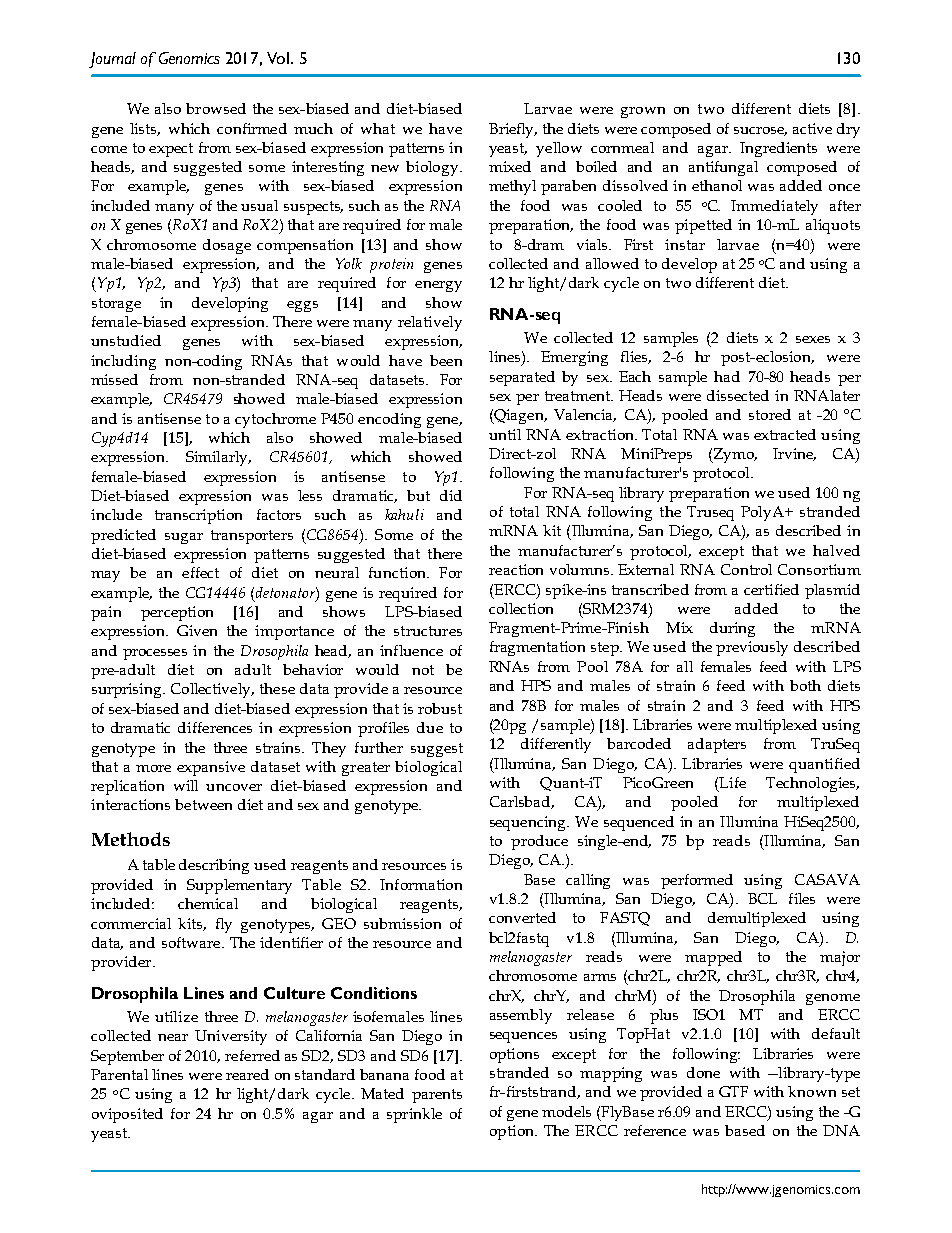 Image resolution: width=952 pixels, height=1233 pixels. I want to click on browsed, so click(216, 108).
